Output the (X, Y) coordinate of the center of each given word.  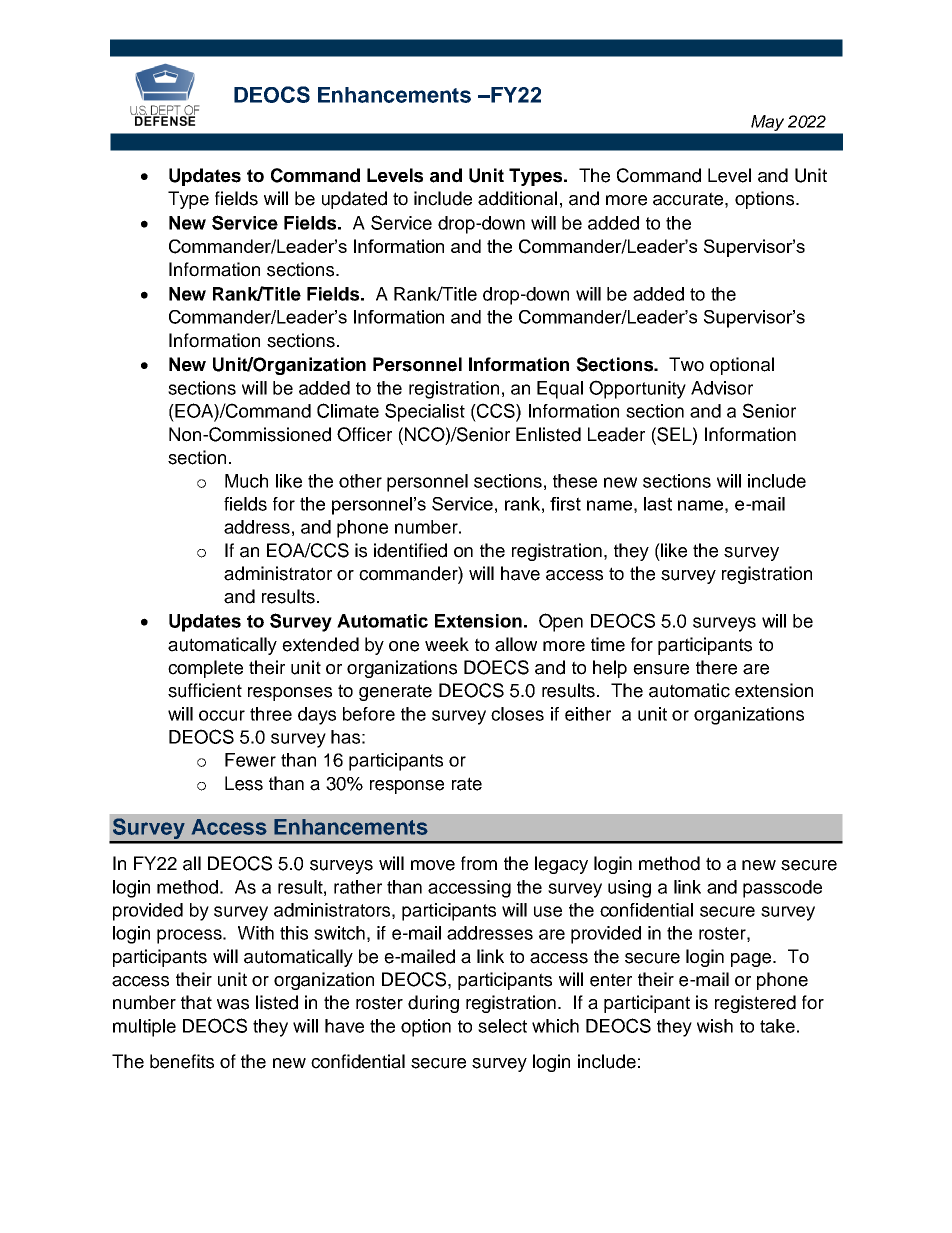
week (447, 644)
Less (244, 783)
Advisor (722, 388)
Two (686, 364)
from (479, 863)
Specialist (425, 412)
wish (715, 1026)
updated (354, 200)
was (233, 1004)
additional (517, 198)
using (629, 889)
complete (205, 669)
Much (246, 481)
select (502, 1026)
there (716, 667)
